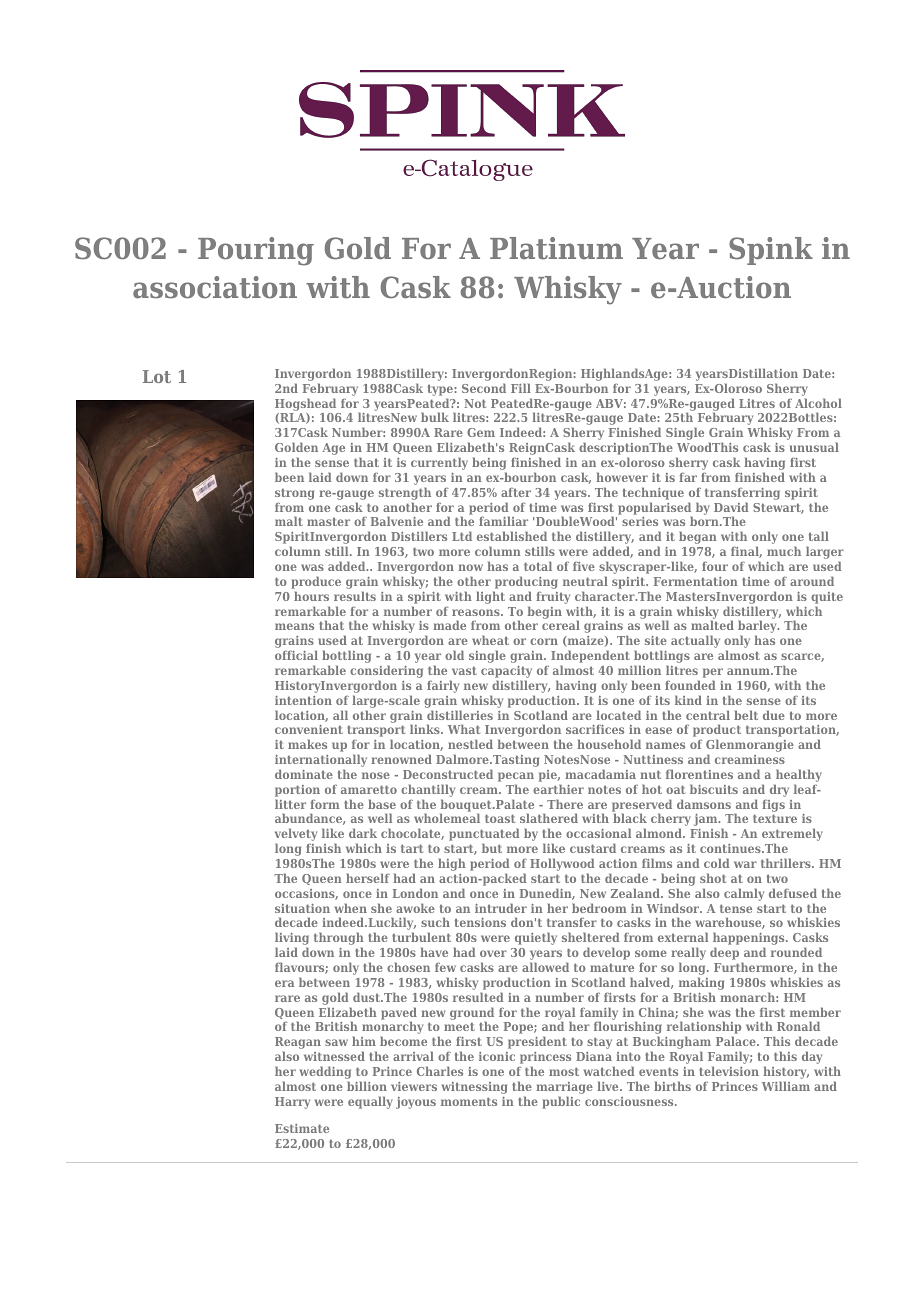 This image has height=1308, width=924. What do you see at coordinates (512, 536) in the image?
I see `established` at bounding box center [512, 536].
